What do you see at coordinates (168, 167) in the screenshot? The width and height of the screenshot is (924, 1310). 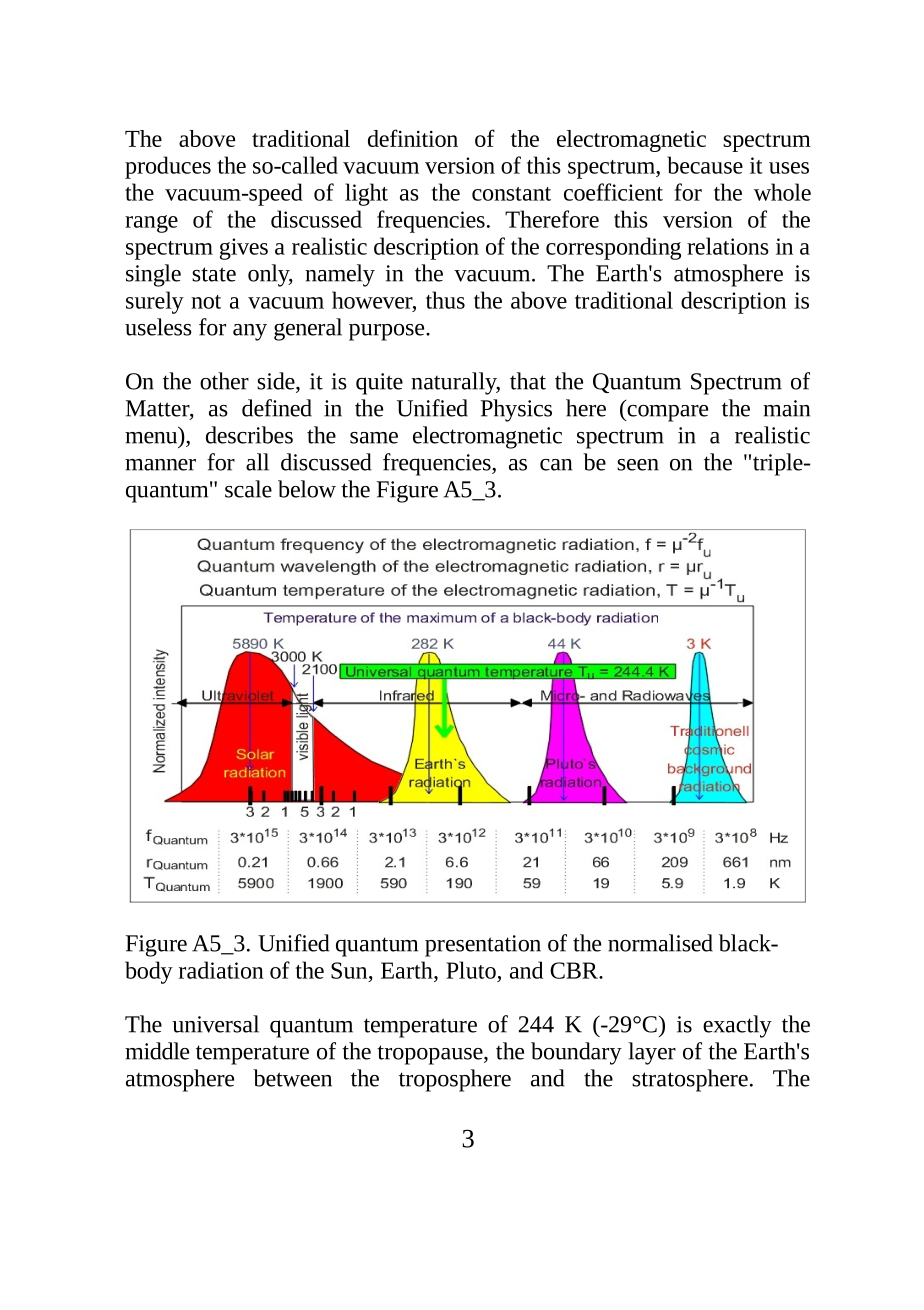 I see `produces` at bounding box center [168, 167].
